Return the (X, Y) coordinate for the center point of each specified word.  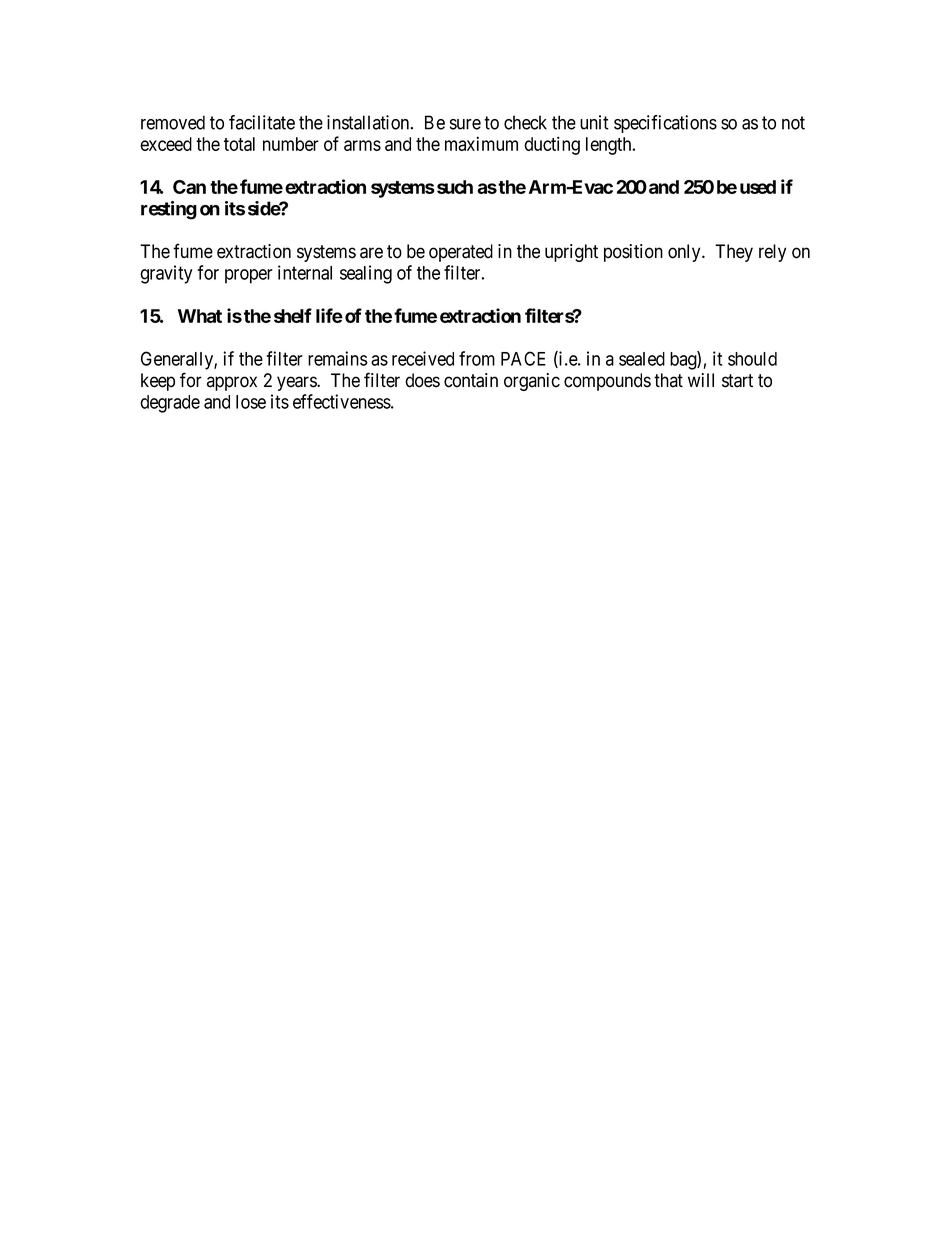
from (477, 358)
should (752, 359)
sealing (366, 274)
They (734, 253)
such (455, 187)
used (758, 187)
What (200, 316)
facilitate (262, 122)
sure (465, 124)
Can (189, 187)
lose (251, 402)
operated (461, 253)
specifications (665, 124)
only (685, 253)
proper (249, 276)
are (371, 253)
